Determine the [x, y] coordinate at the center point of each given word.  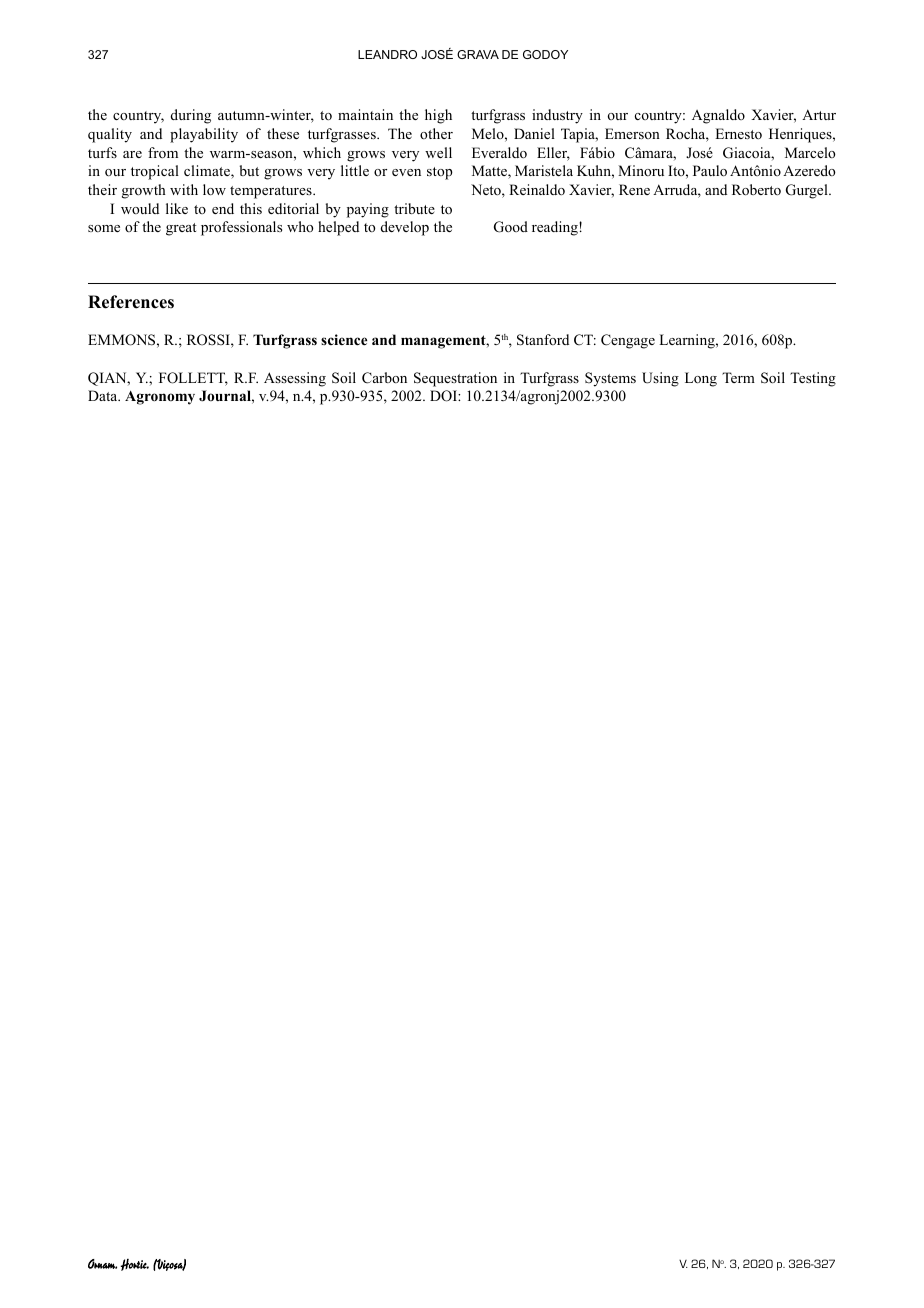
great [181, 229]
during [191, 116]
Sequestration [455, 379]
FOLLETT [193, 379]
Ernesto [738, 133]
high [438, 116]
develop [405, 228]
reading [556, 228]
